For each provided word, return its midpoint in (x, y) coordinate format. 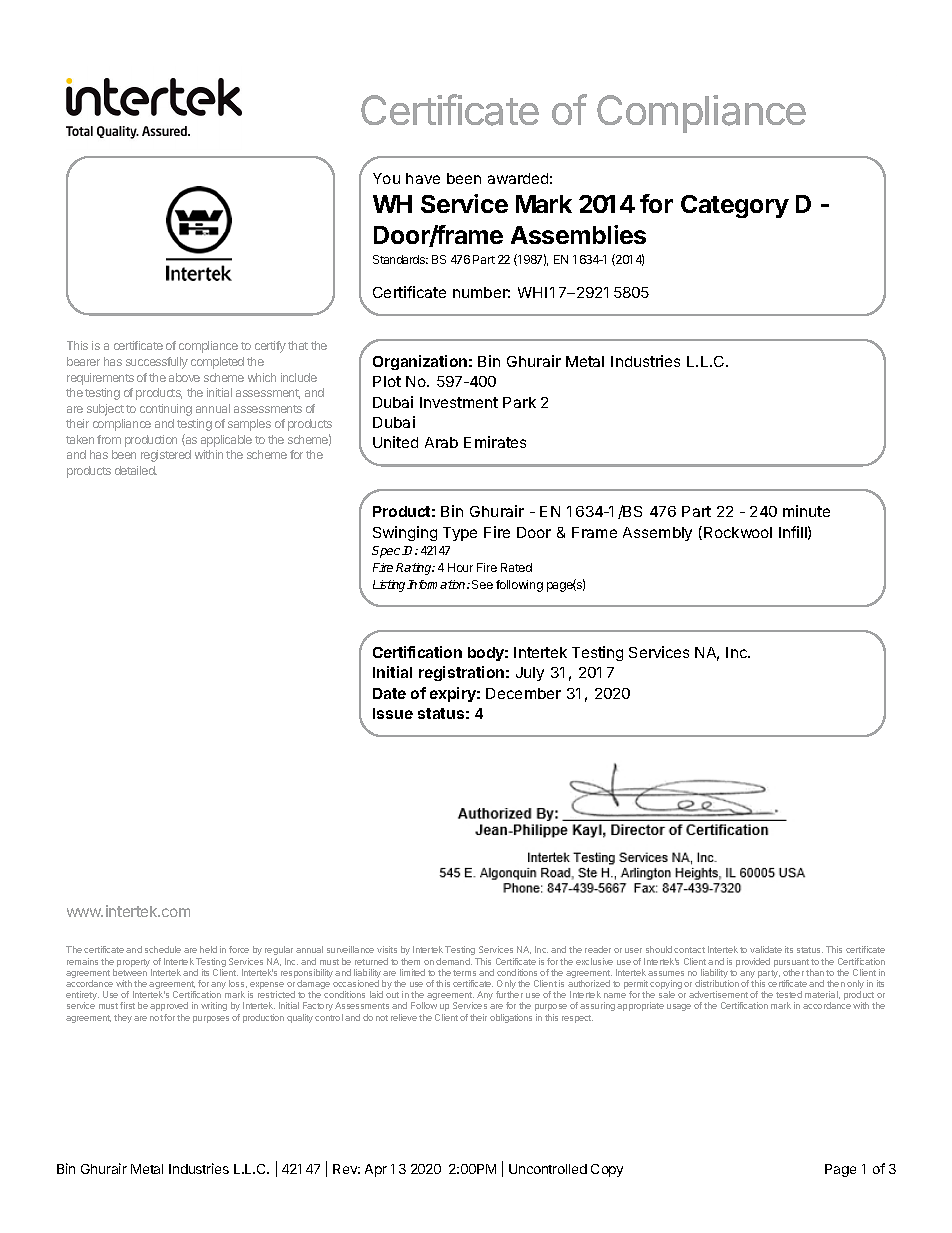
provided (753, 962)
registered (166, 456)
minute (806, 511)
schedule (163, 949)
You (386, 178)
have (423, 178)
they (123, 1018)
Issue (393, 713)
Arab (441, 442)
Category (735, 206)
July (530, 674)
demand (454, 961)
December (523, 693)
